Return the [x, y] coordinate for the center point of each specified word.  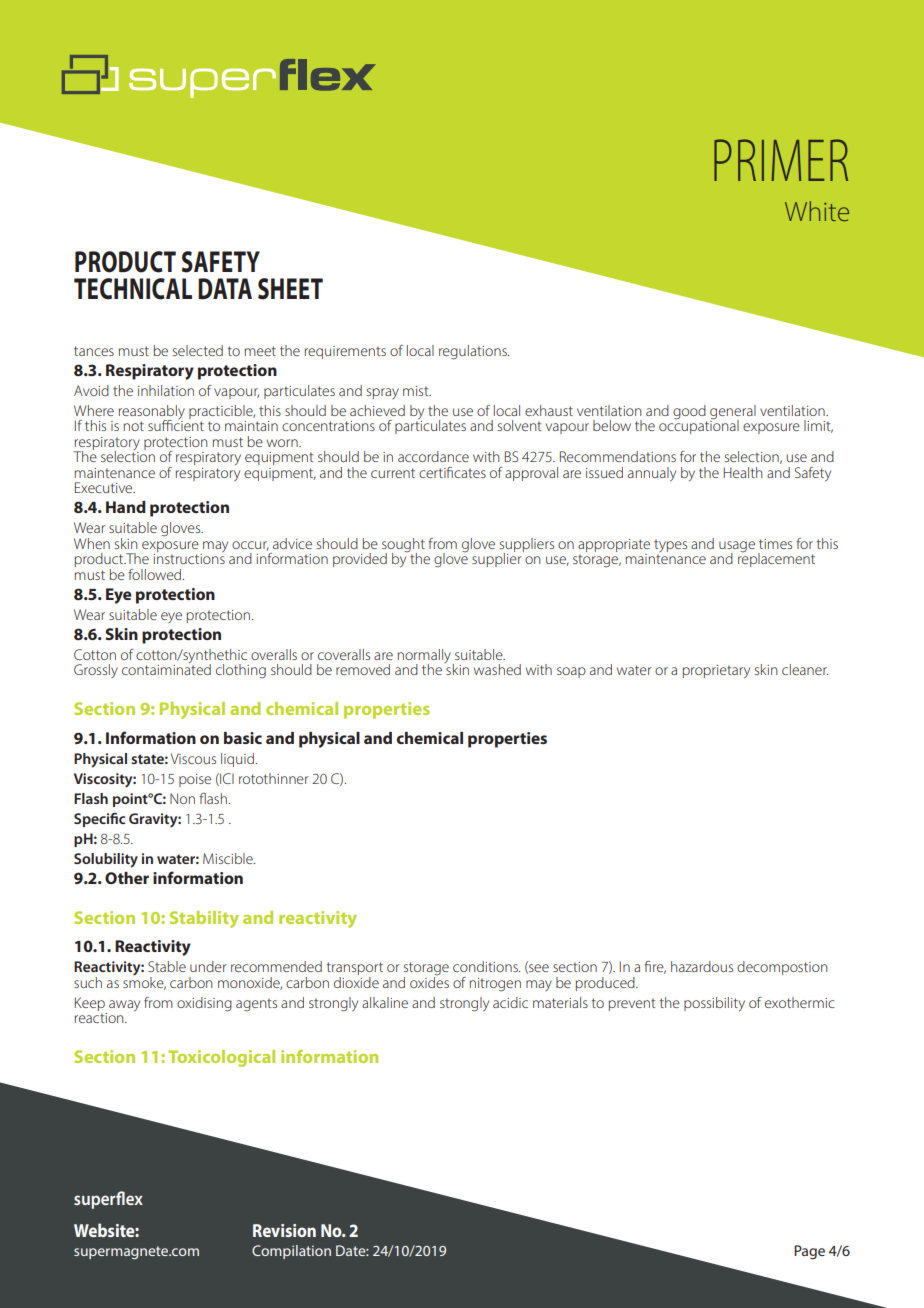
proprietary [716, 671]
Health [743, 472]
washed [497, 669]
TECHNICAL [133, 289]
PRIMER [781, 160]
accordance [433, 456]
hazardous [702, 966]
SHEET [290, 289]
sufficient [176, 424]
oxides [429, 981]
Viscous [193, 758]
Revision [284, 1230]
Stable [167, 966]
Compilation [291, 1252]
